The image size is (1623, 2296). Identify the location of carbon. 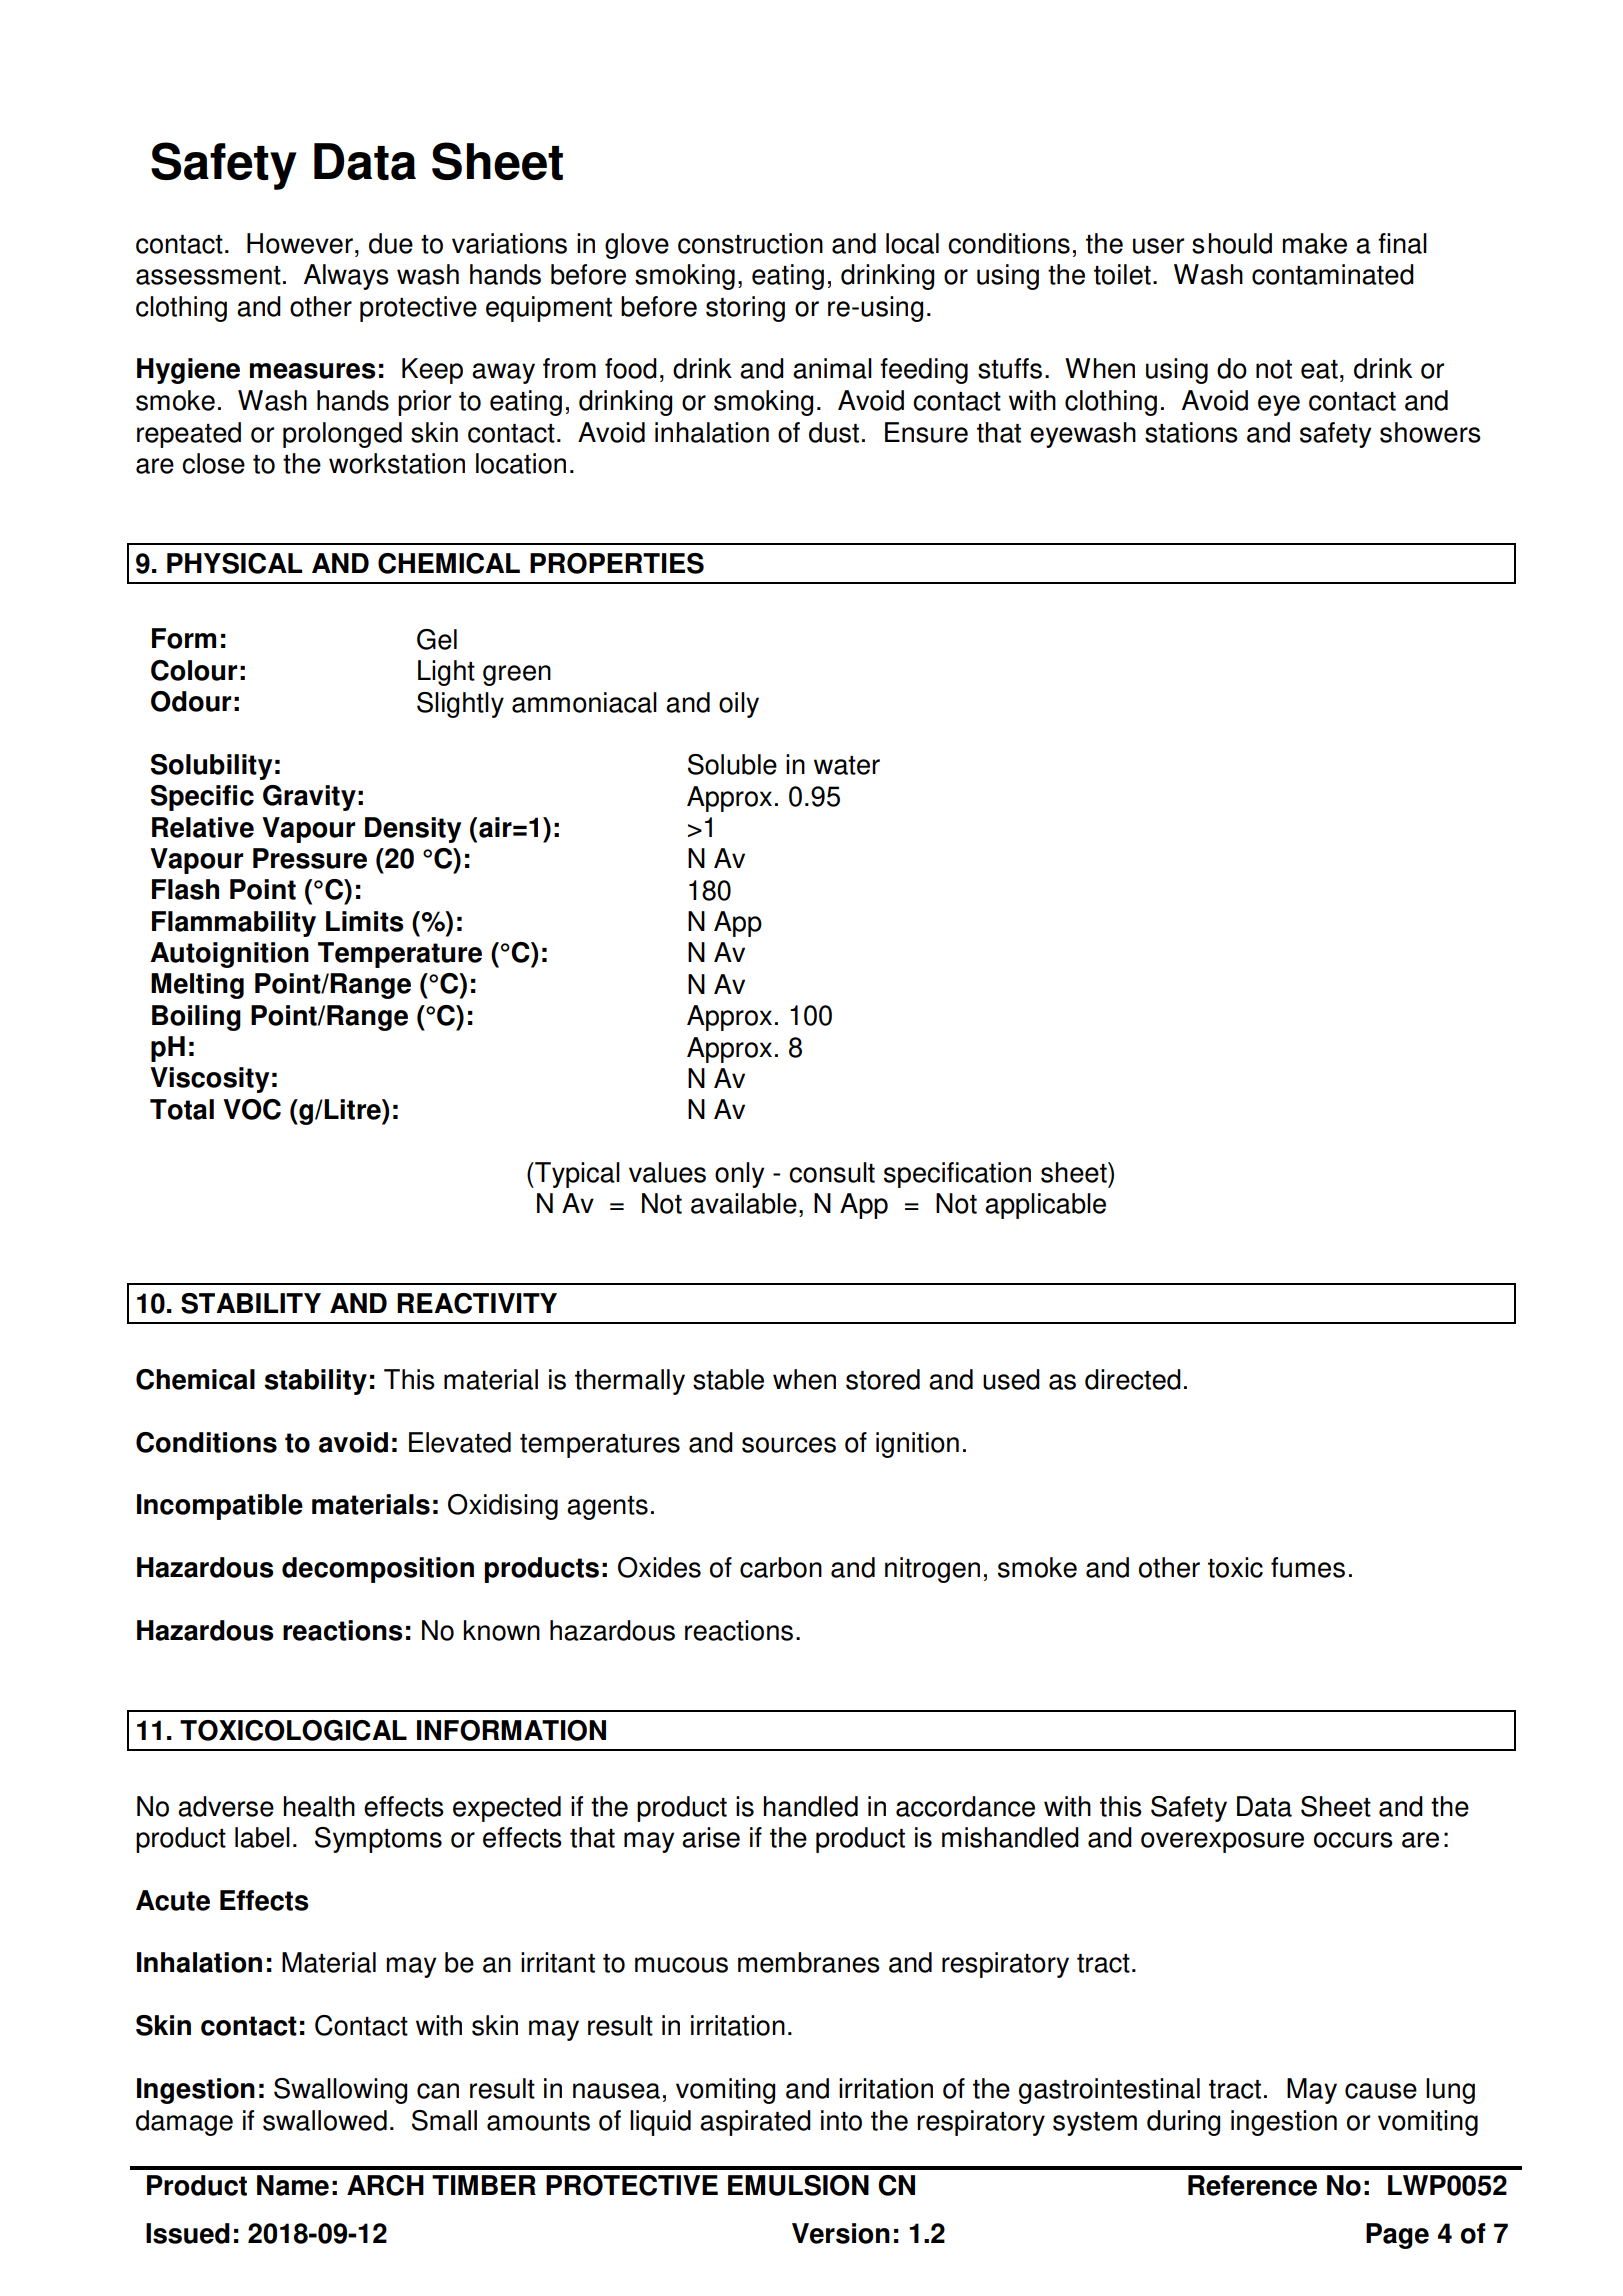
(781, 1567).
